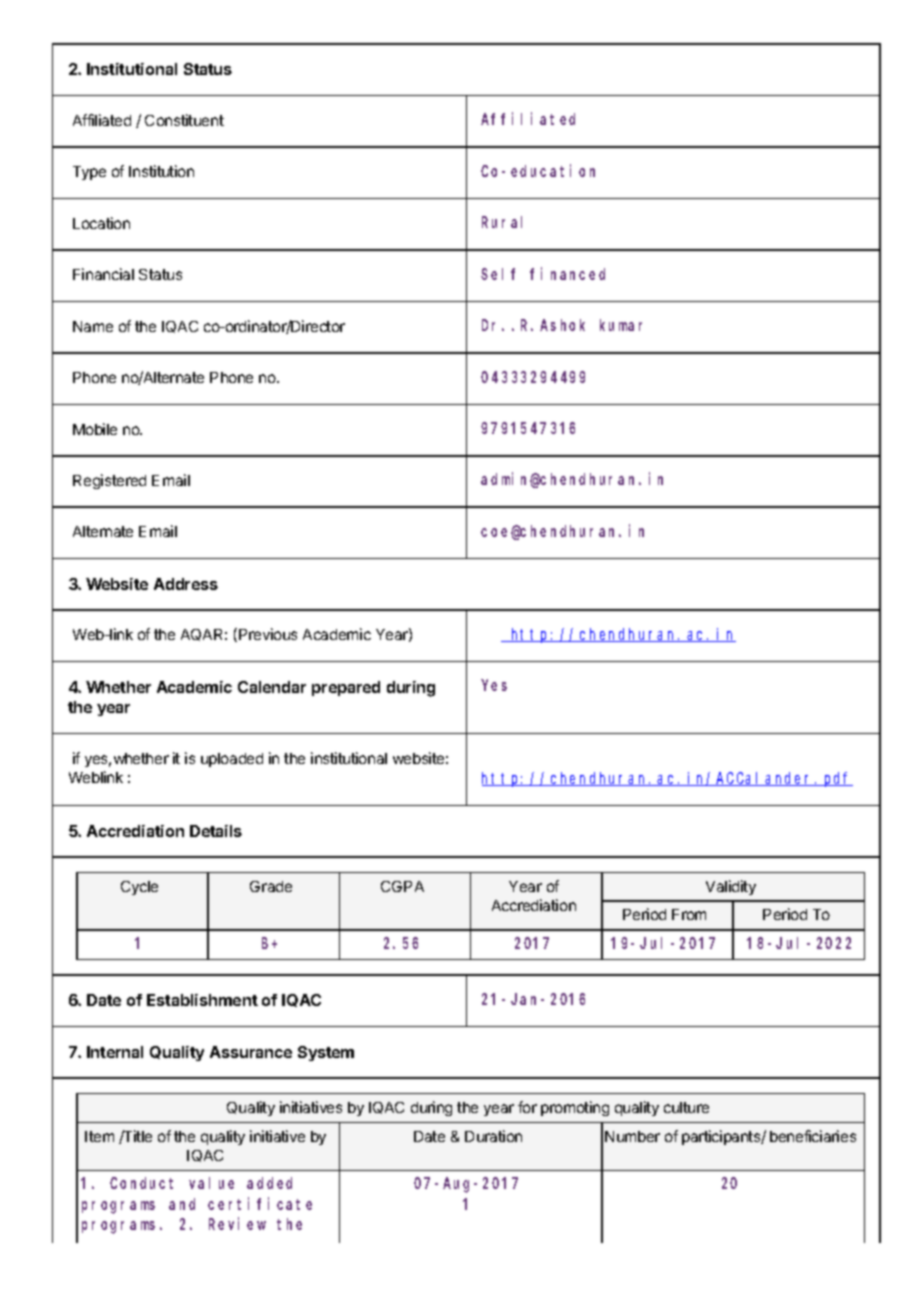  I want to click on Grade, so click(271, 886).
